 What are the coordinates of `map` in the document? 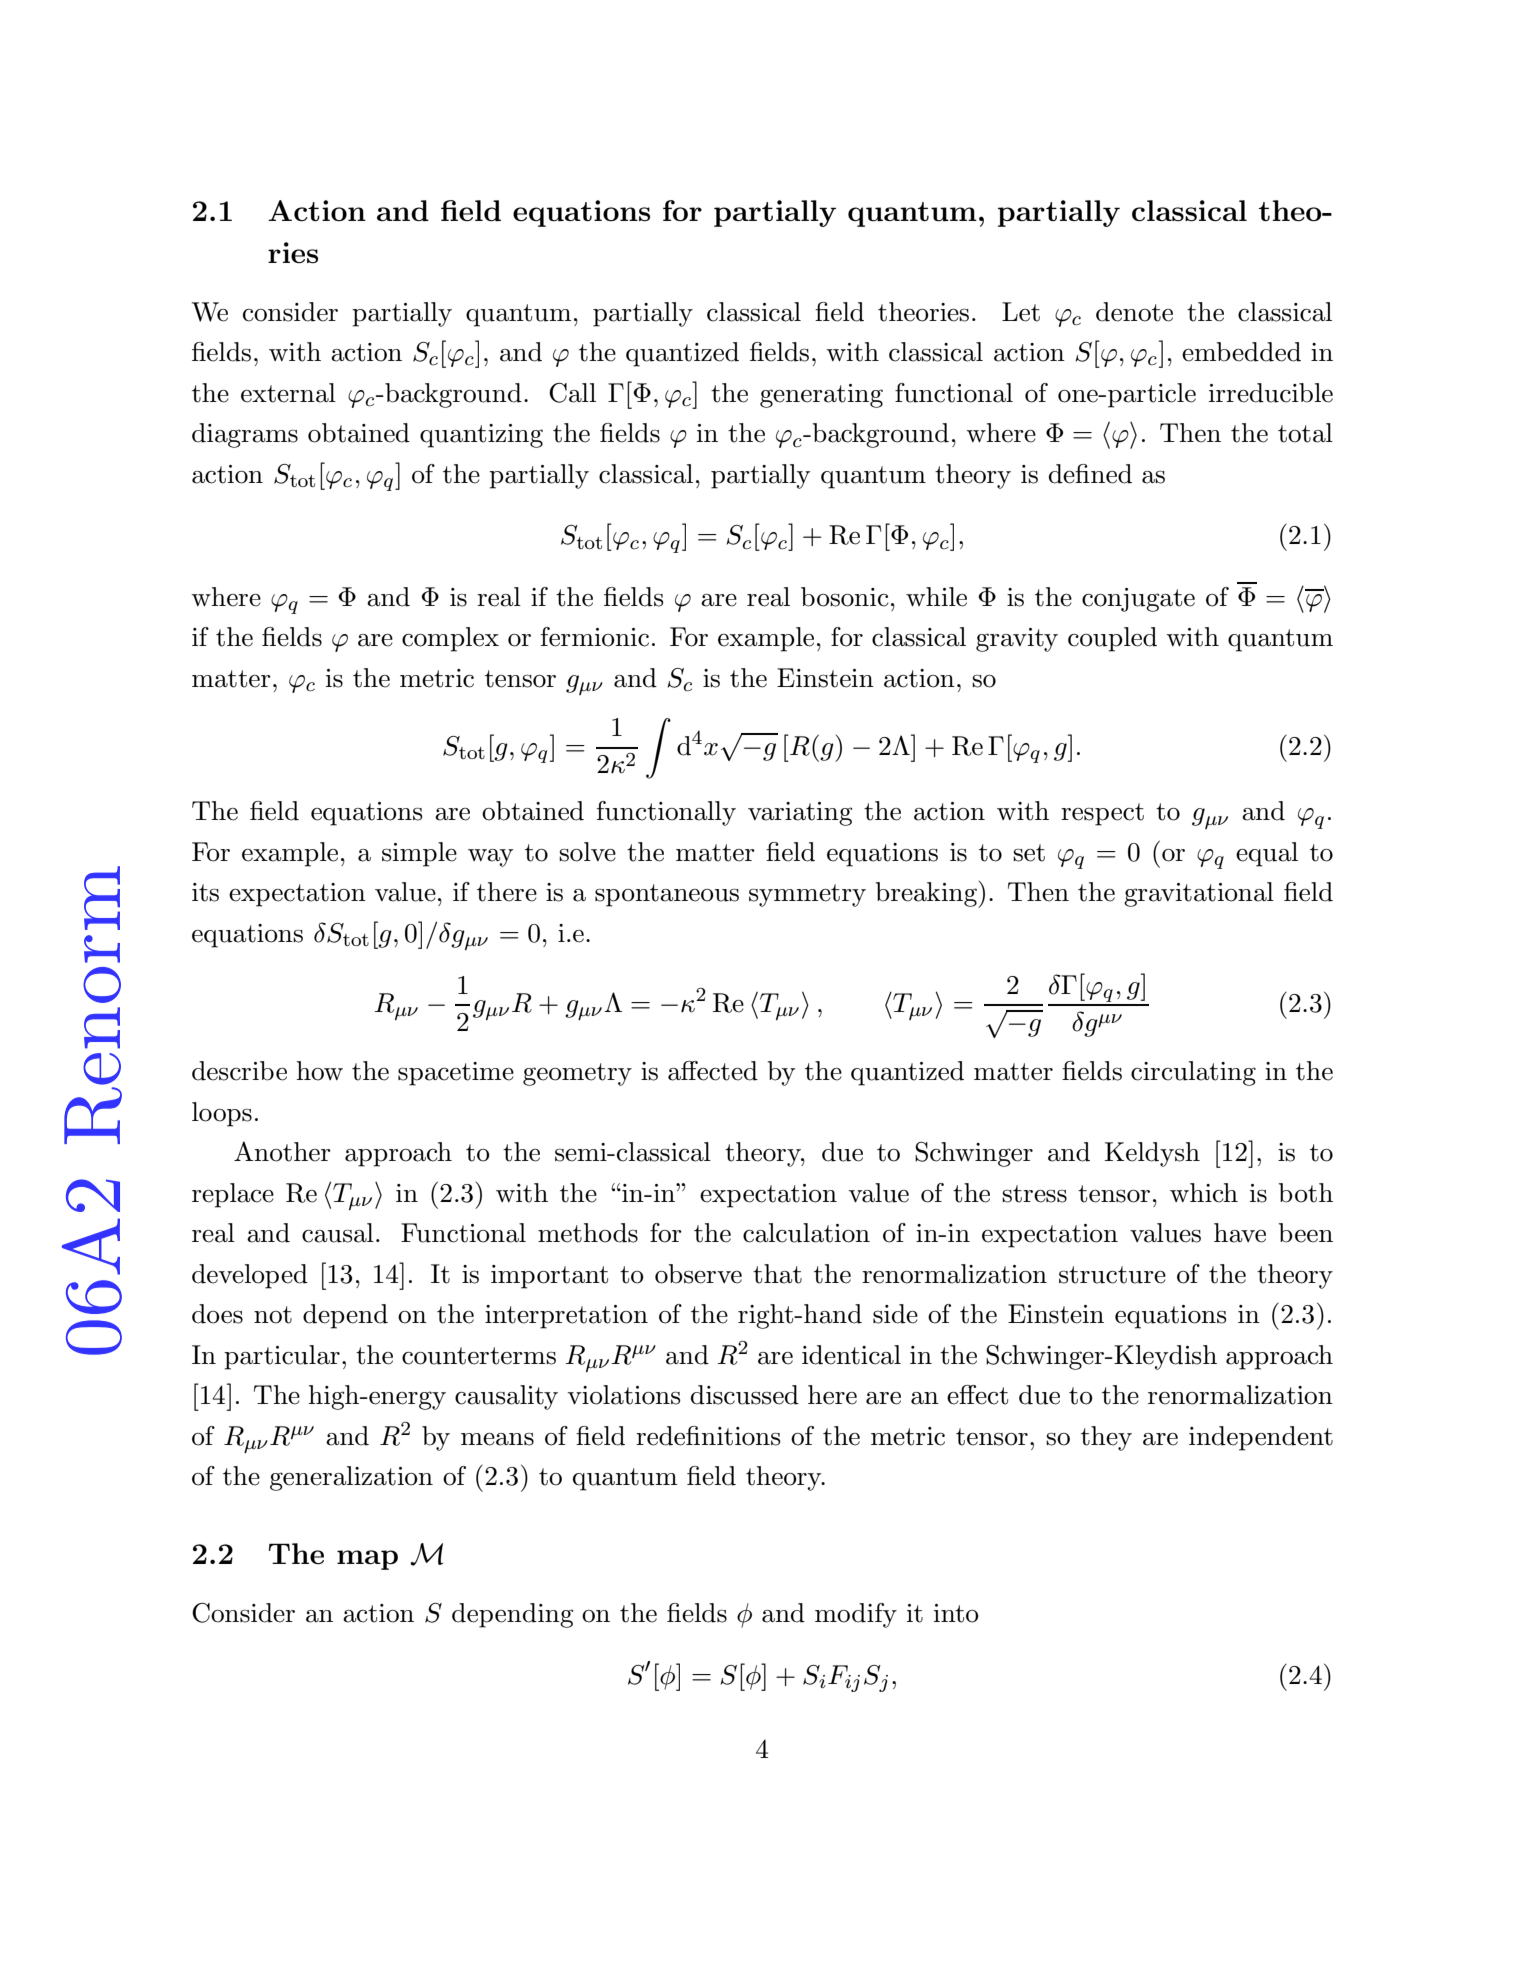 It's located at (367, 1560).
